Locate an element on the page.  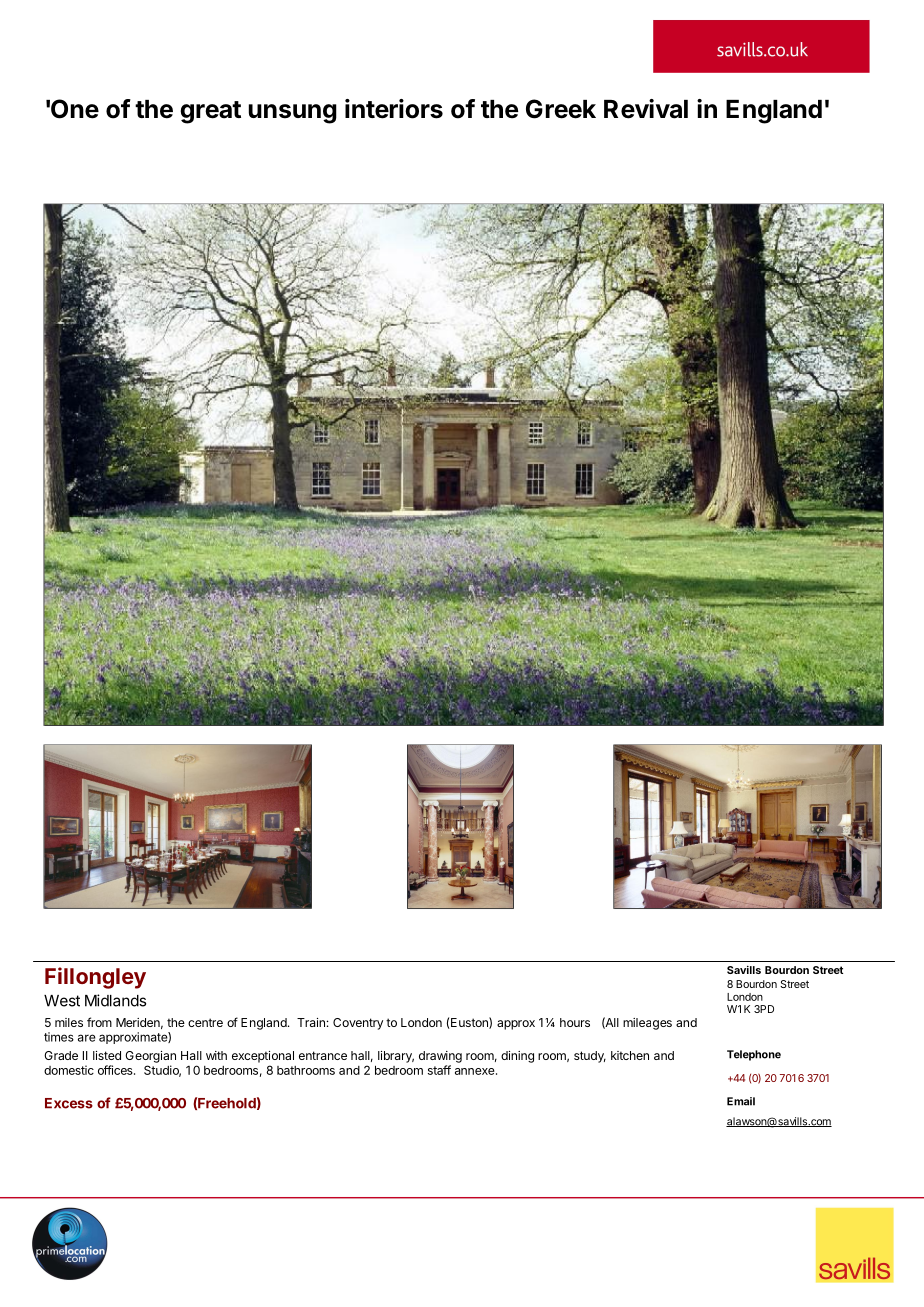
interiors is located at coordinates (394, 109).
